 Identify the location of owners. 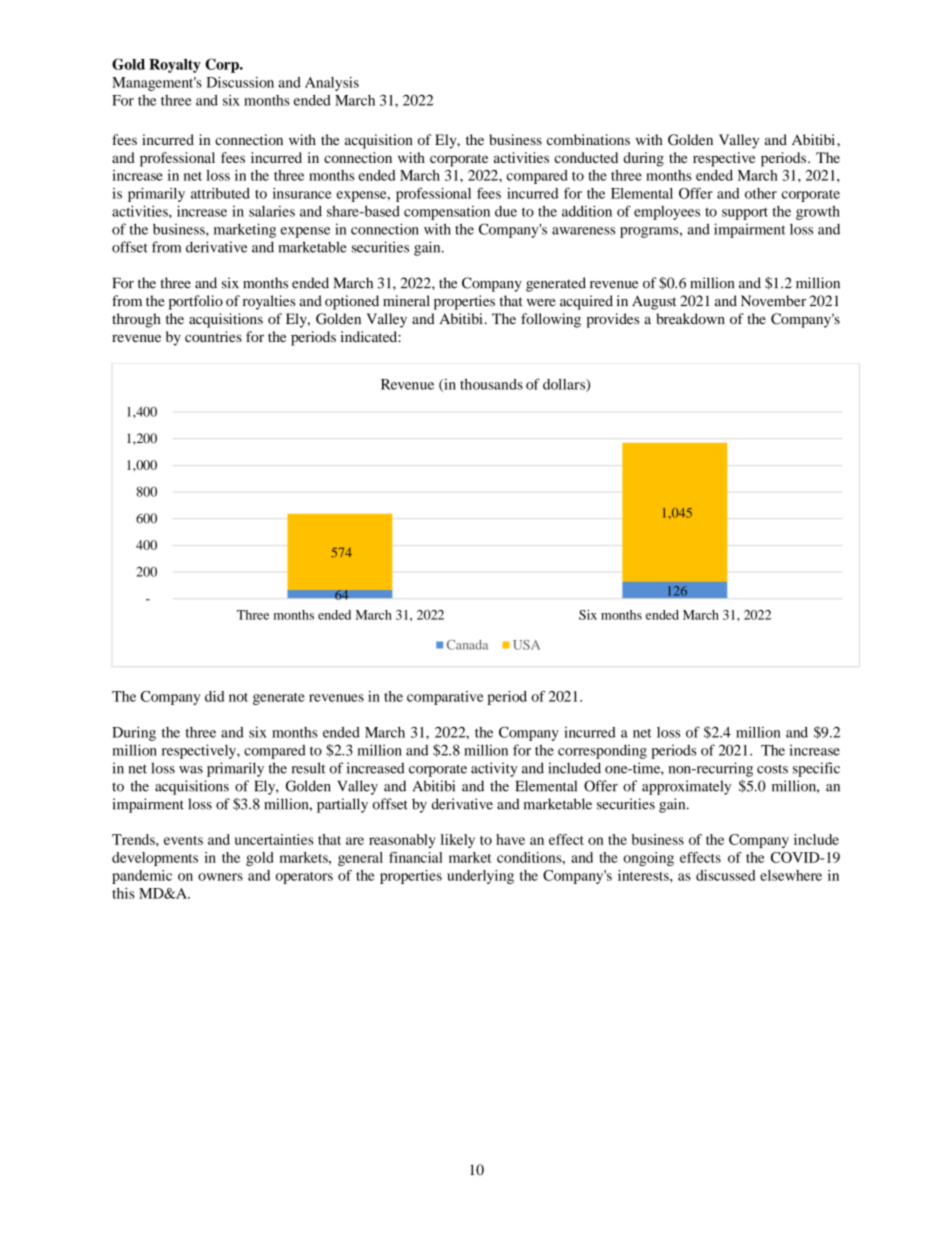
(220, 877).
